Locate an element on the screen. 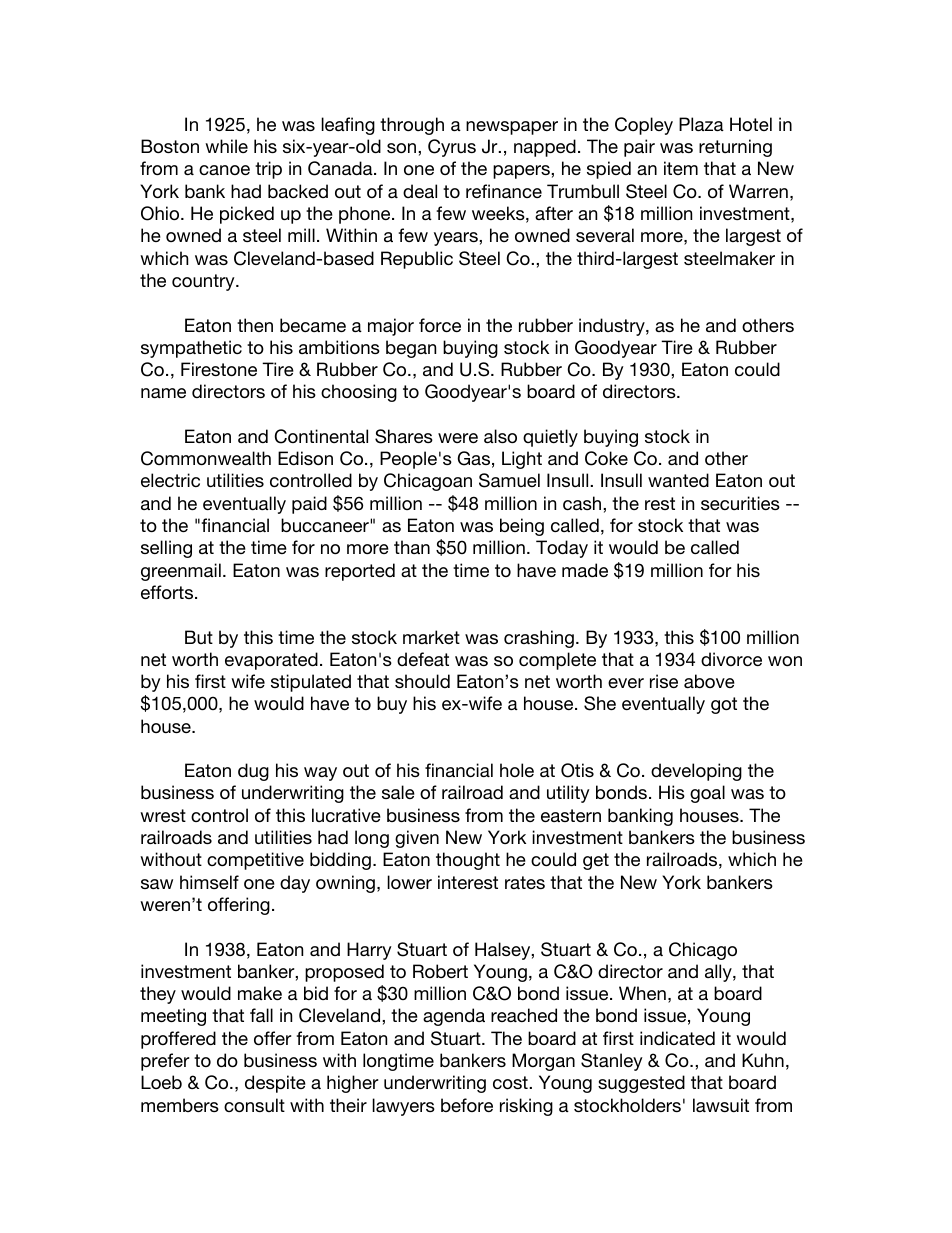  developing is located at coordinates (696, 772).
